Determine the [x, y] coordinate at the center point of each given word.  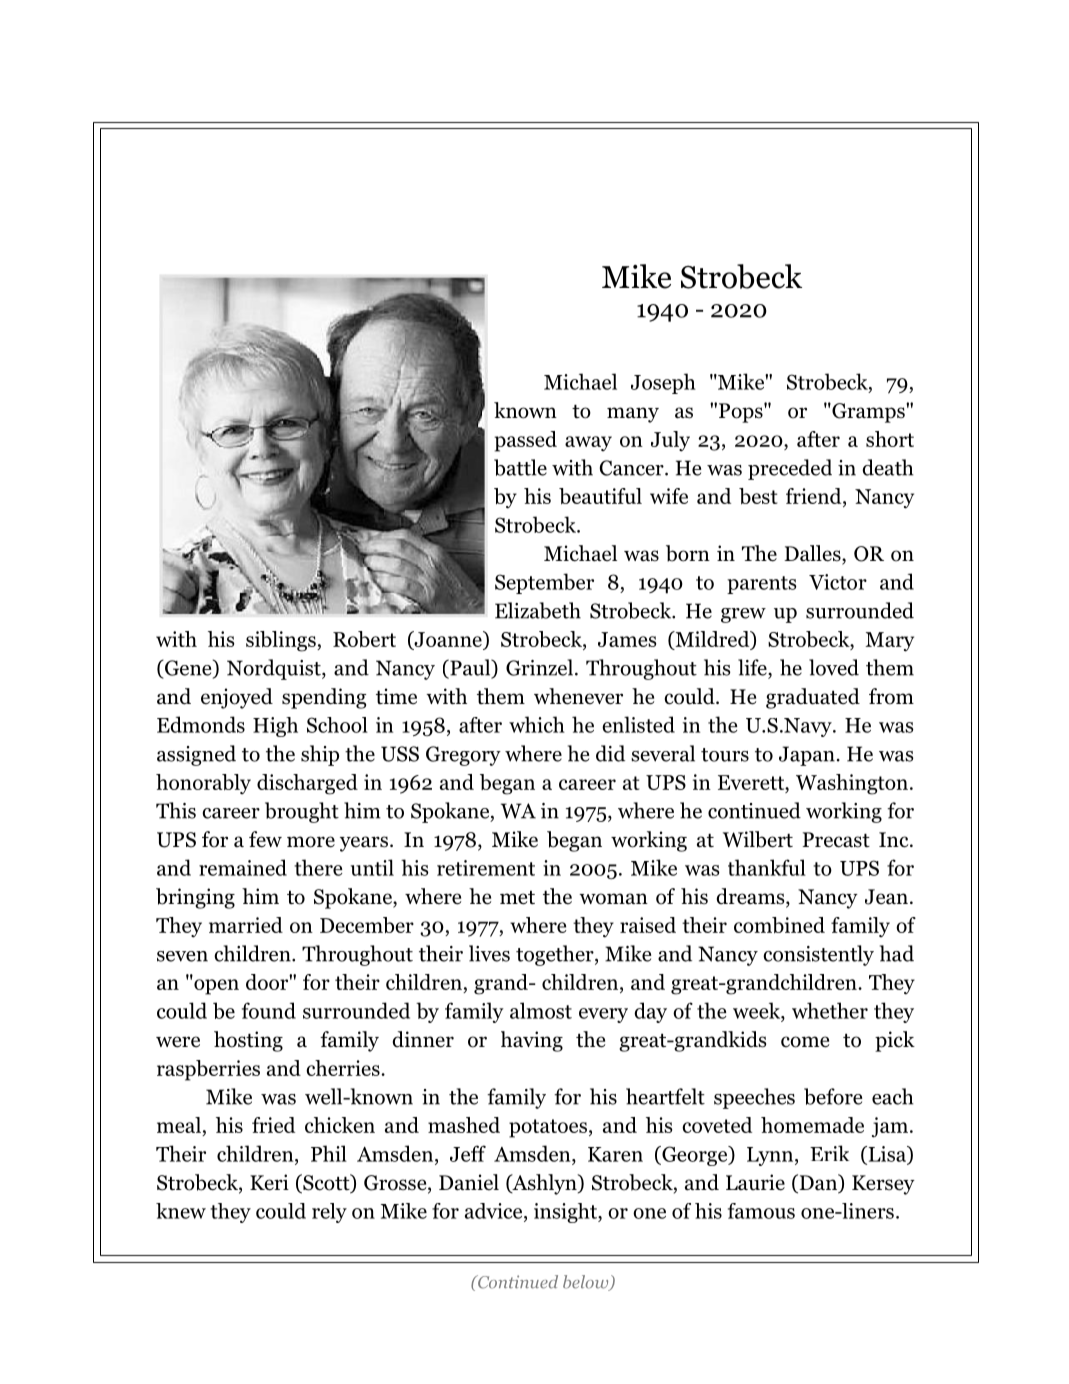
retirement [486, 868]
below [587, 1283]
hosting [248, 1041]
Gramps [868, 413]
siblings [282, 641]
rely [329, 1213]
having [532, 1041]
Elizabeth [538, 610]
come [805, 1042]
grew [743, 615]
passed [525, 441]
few [265, 839]
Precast [836, 840]
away [588, 443]
